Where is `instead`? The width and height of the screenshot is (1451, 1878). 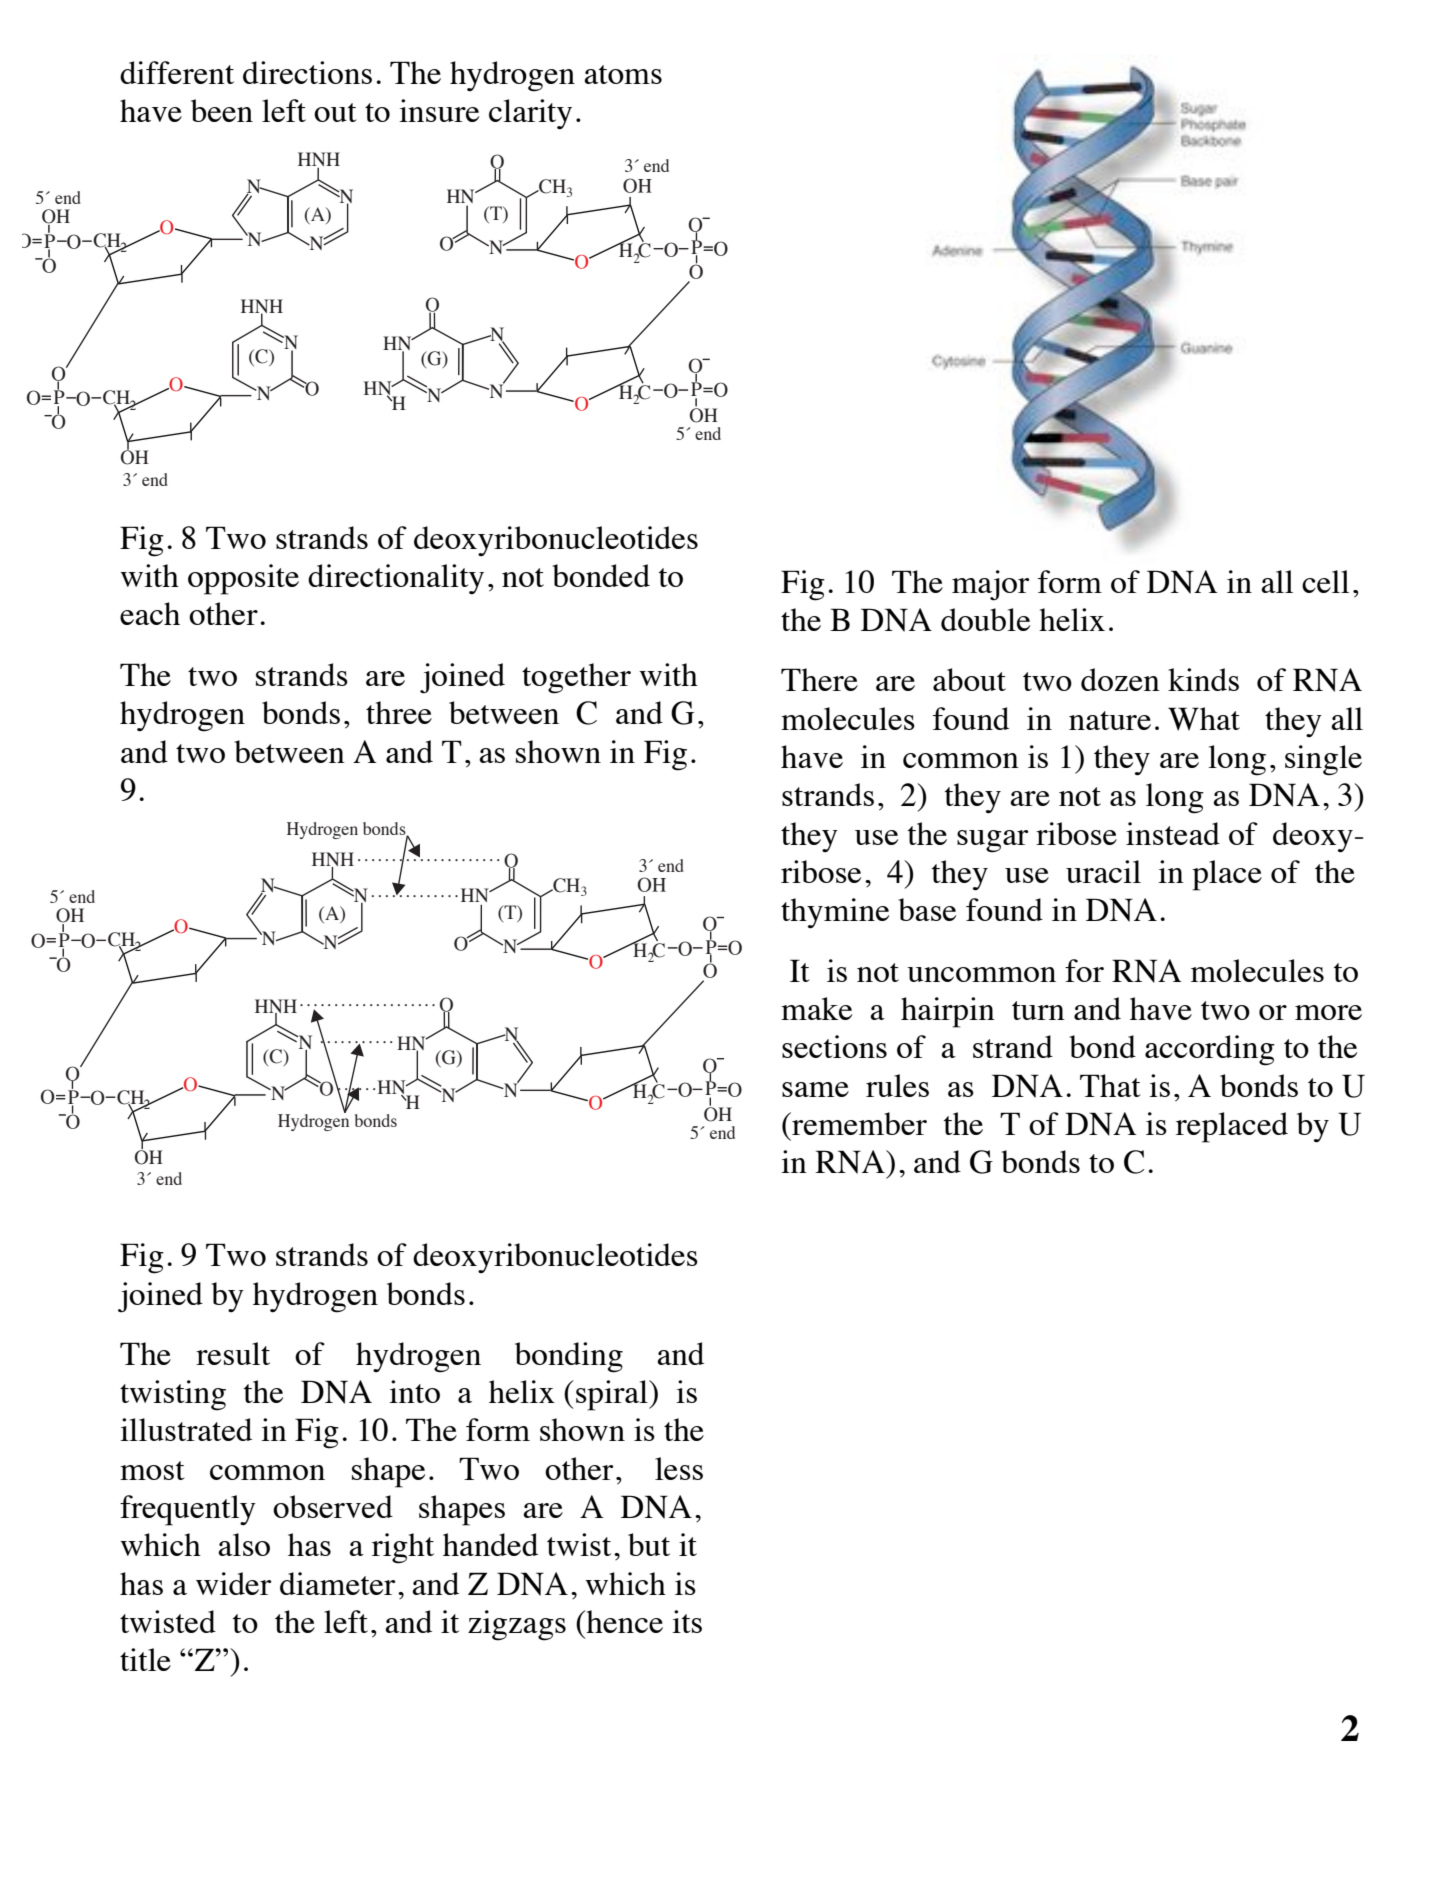
instead is located at coordinates (1173, 833).
